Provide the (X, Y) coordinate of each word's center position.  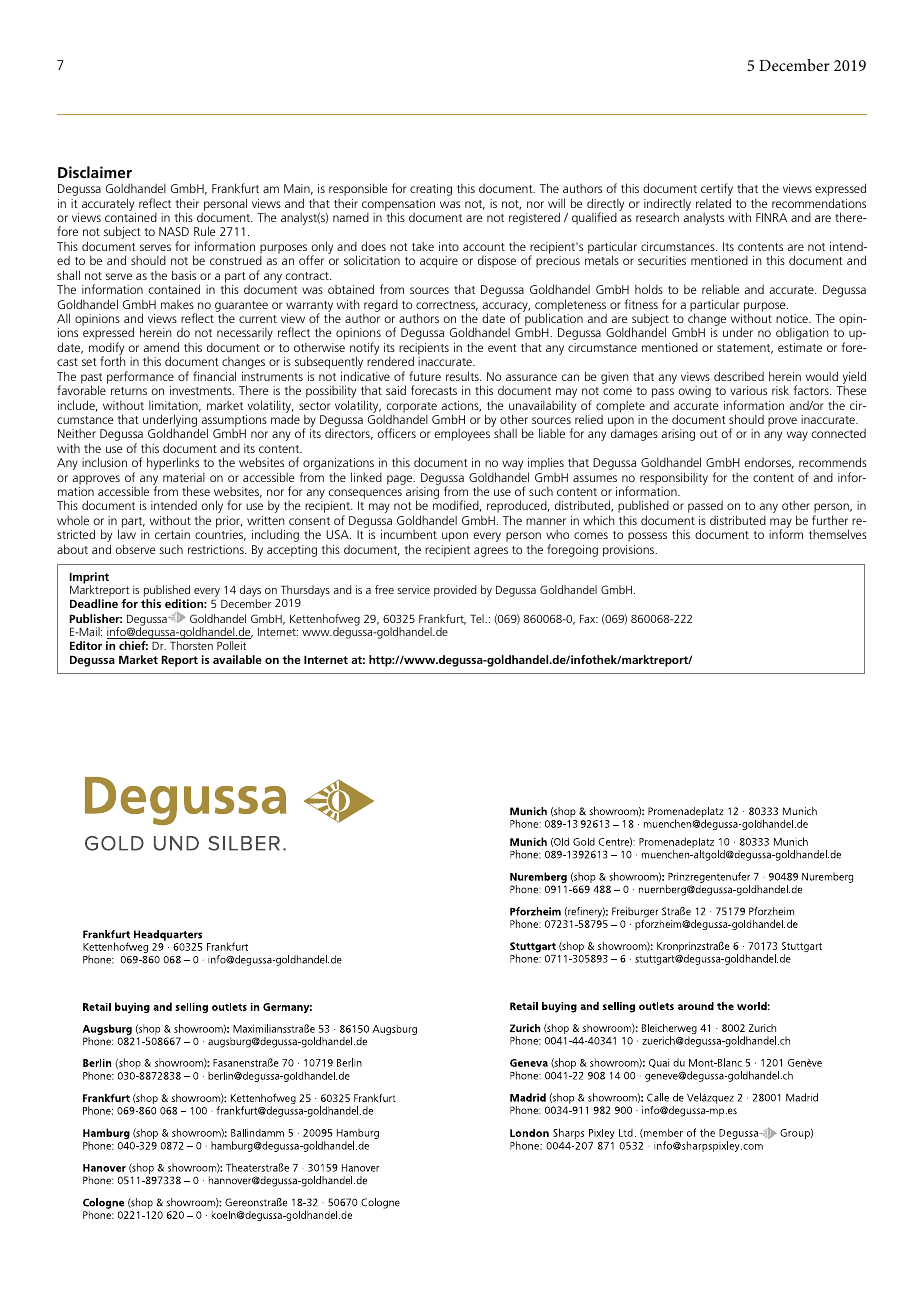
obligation (802, 334)
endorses (769, 463)
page (401, 480)
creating (431, 190)
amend (161, 347)
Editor (86, 645)
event (502, 348)
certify (717, 191)
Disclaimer (95, 172)
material (184, 477)
